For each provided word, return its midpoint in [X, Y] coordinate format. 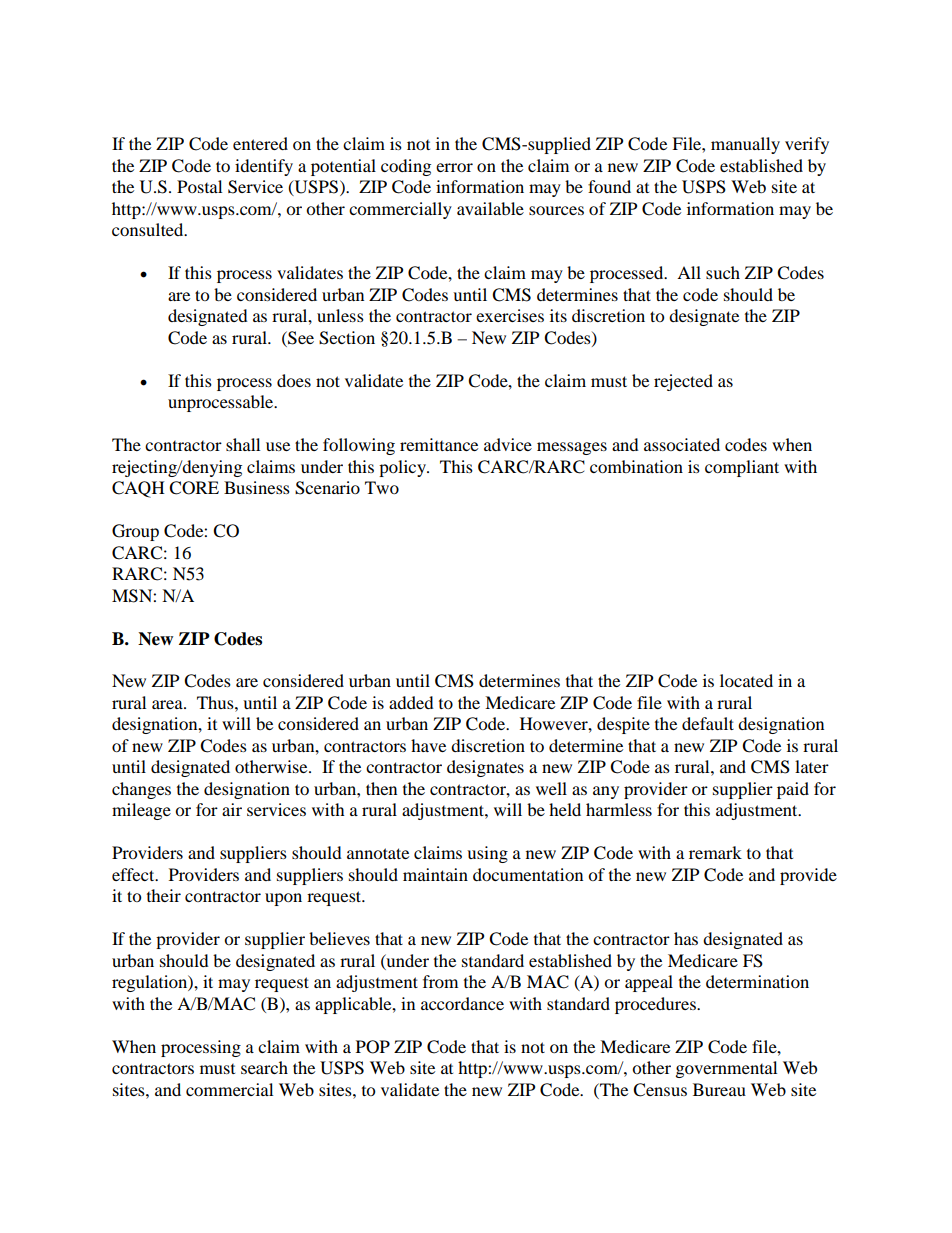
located [746, 680]
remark [715, 852]
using [487, 854]
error [454, 167]
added [411, 702]
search [264, 1067]
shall [243, 444]
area [168, 704]
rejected [683, 382]
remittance [439, 444]
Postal [199, 186]
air [232, 809]
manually [745, 145]
